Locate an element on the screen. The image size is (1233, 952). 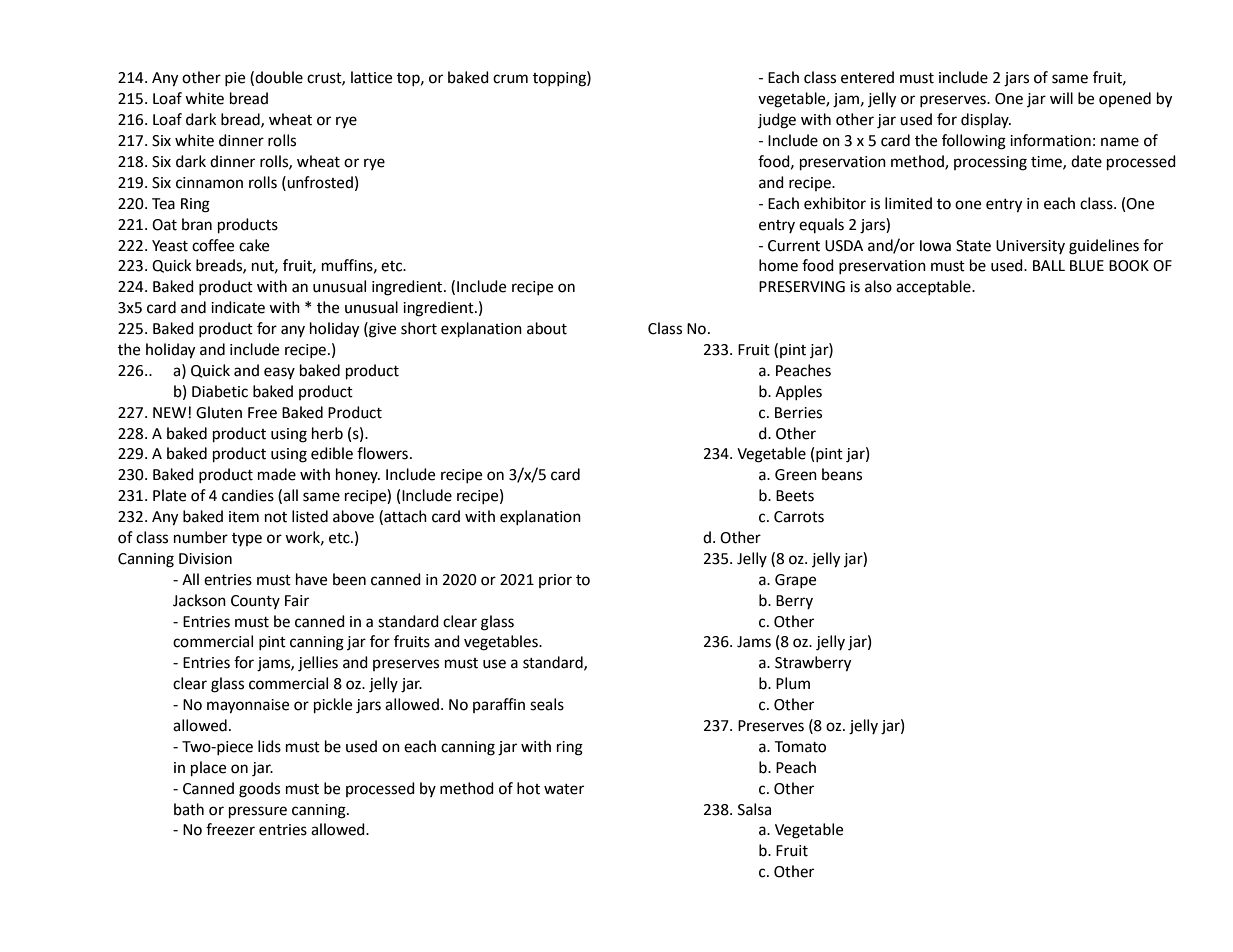
goods is located at coordinates (259, 790).
